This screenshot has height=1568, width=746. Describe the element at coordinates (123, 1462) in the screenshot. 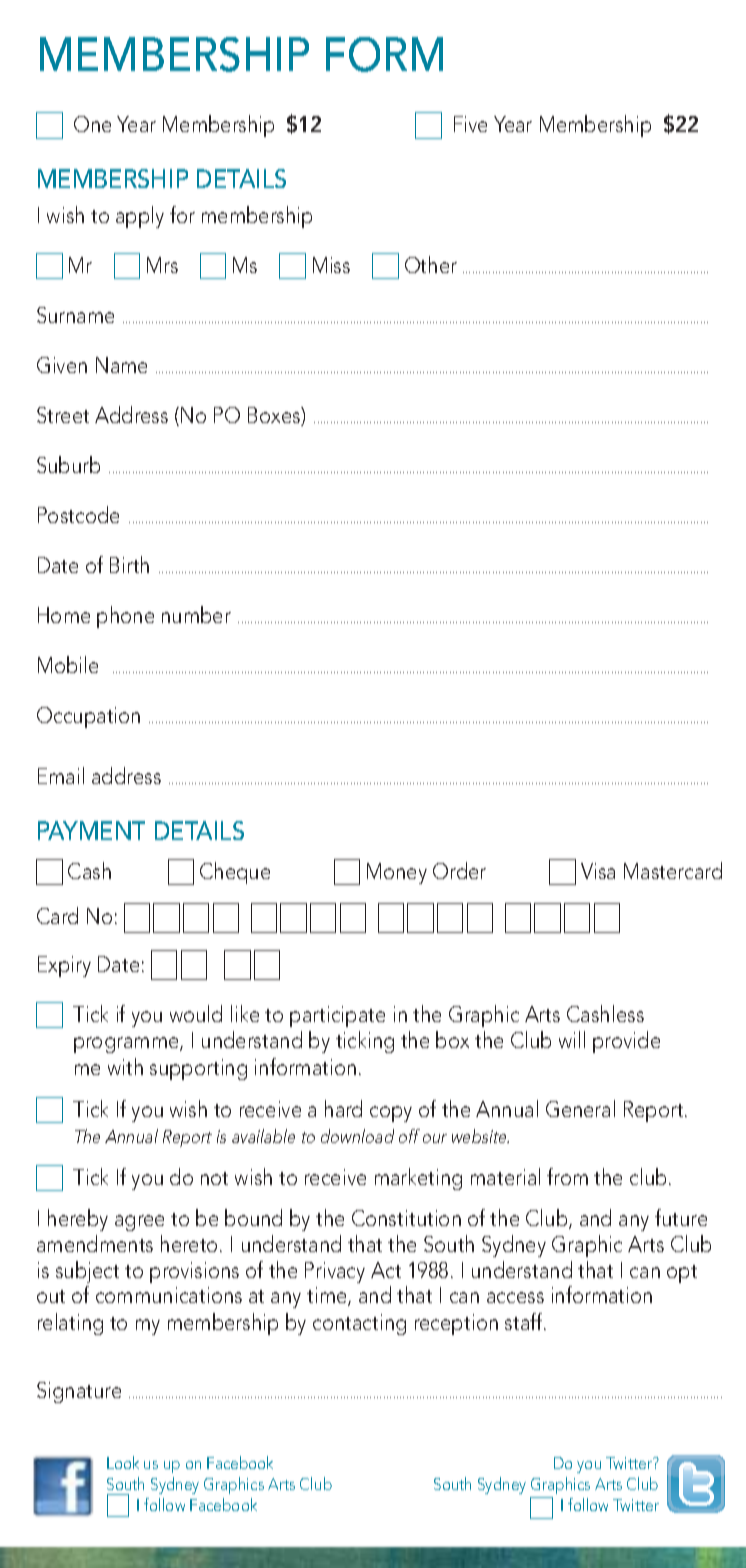

I see `Look` at that location.
